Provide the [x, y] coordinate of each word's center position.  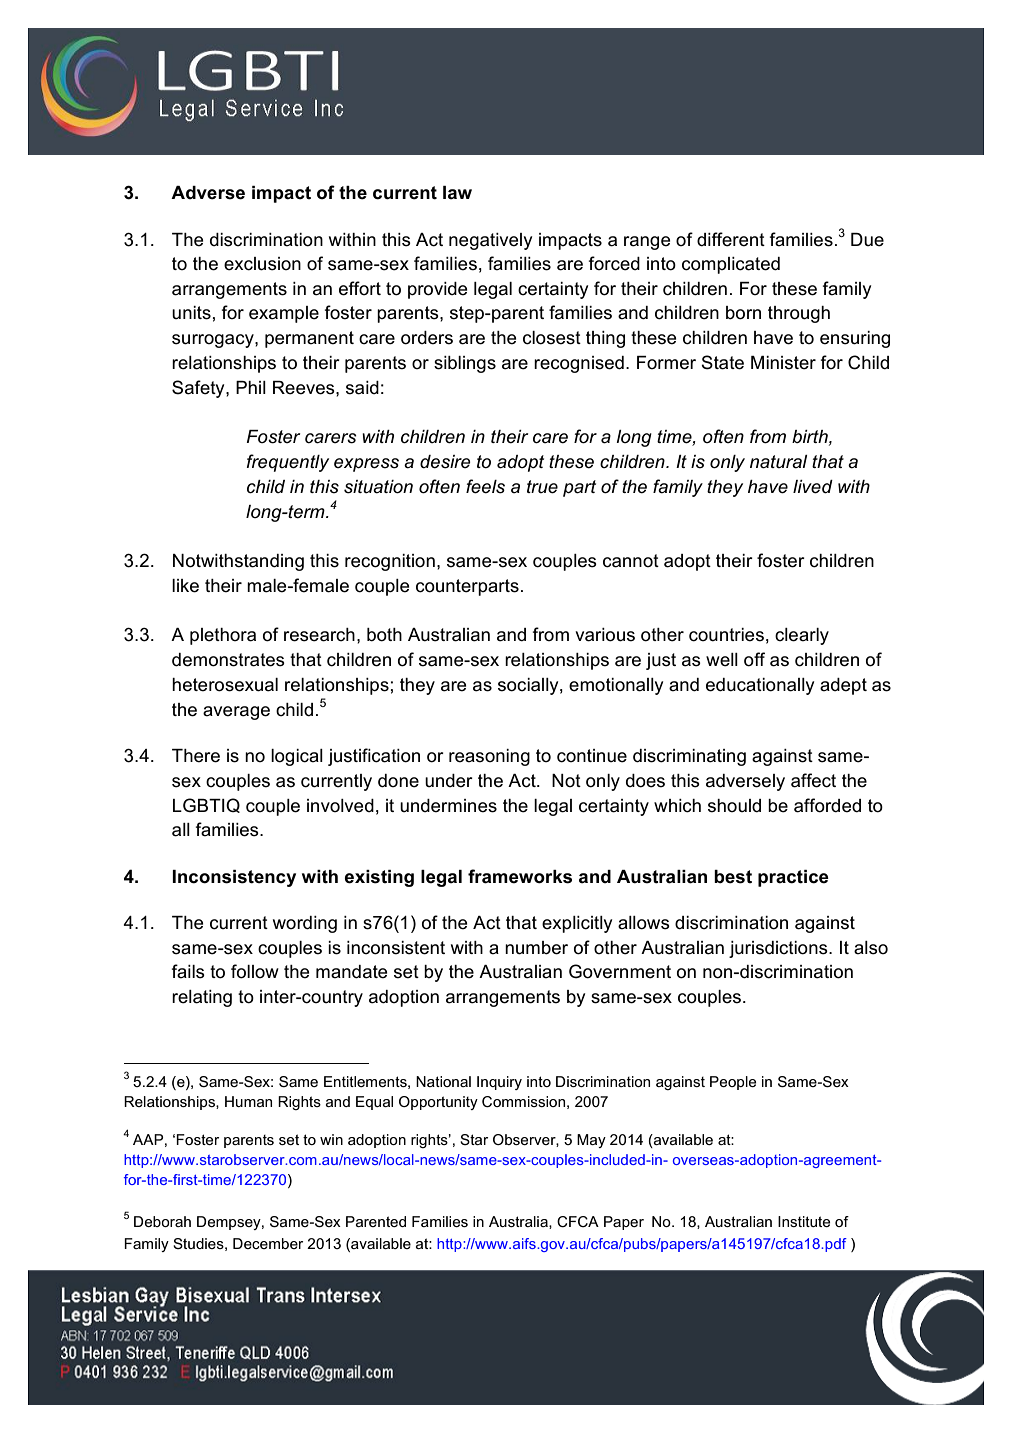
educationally [760, 686]
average [236, 713]
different [731, 239]
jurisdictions [779, 949]
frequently [287, 463]
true [542, 487]
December [268, 1243]
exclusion [262, 264]
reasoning [489, 757]
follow [255, 971]
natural [778, 462]
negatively [490, 241]
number [536, 948]
